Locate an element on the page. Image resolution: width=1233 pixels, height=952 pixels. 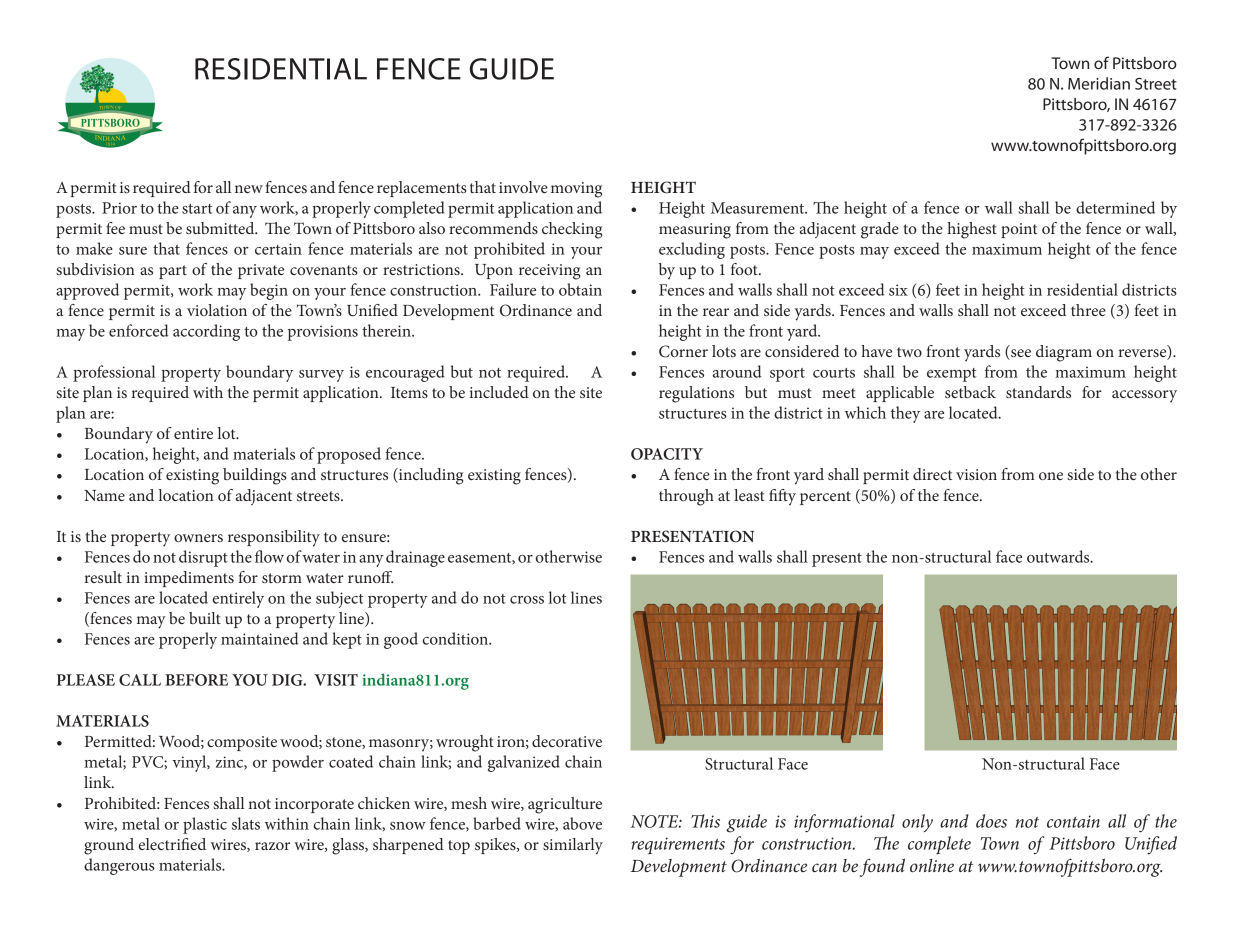
moving is located at coordinates (576, 190).
